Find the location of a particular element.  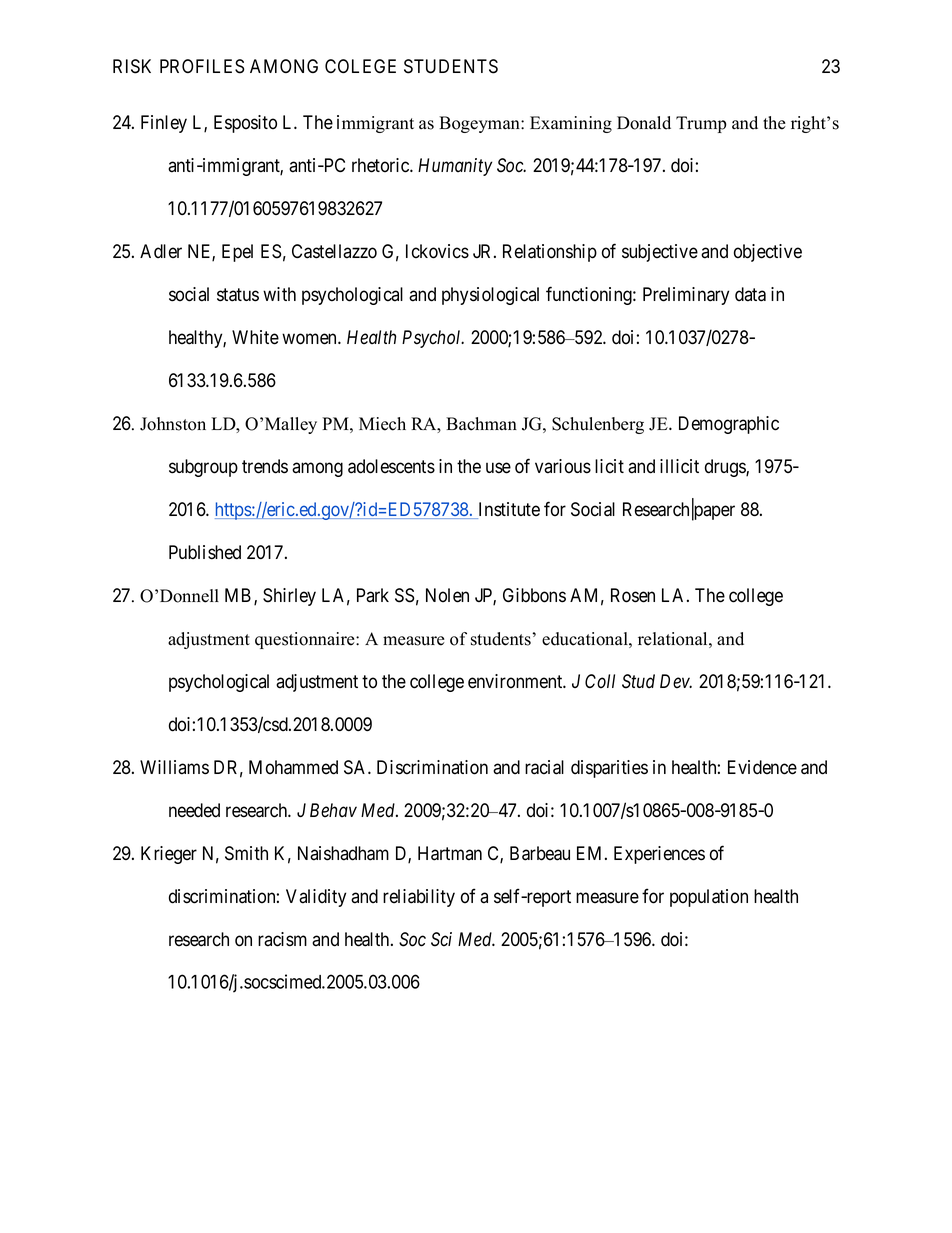

racial is located at coordinates (544, 767).
